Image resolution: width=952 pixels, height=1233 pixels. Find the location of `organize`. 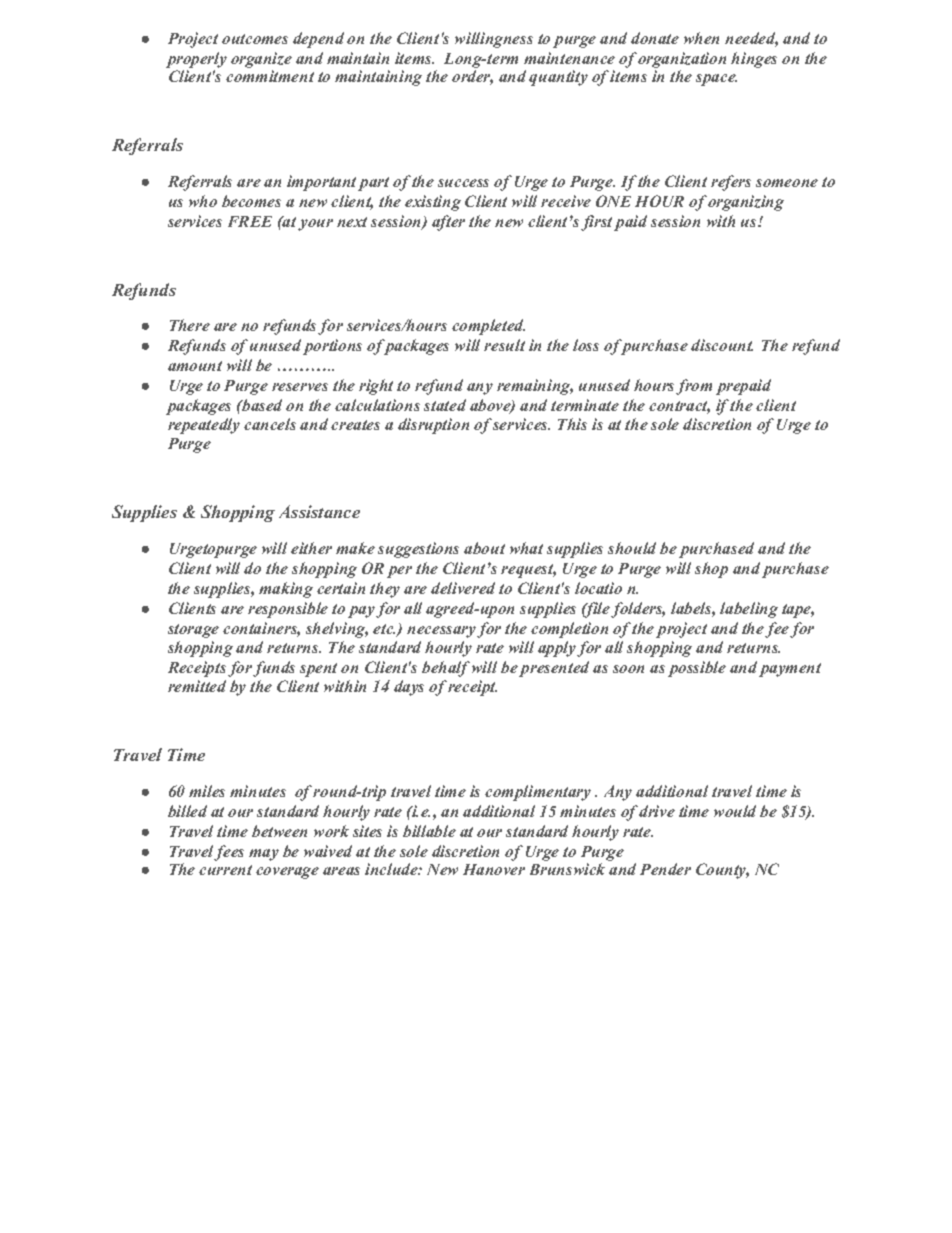

organize is located at coordinates (261, 60).
